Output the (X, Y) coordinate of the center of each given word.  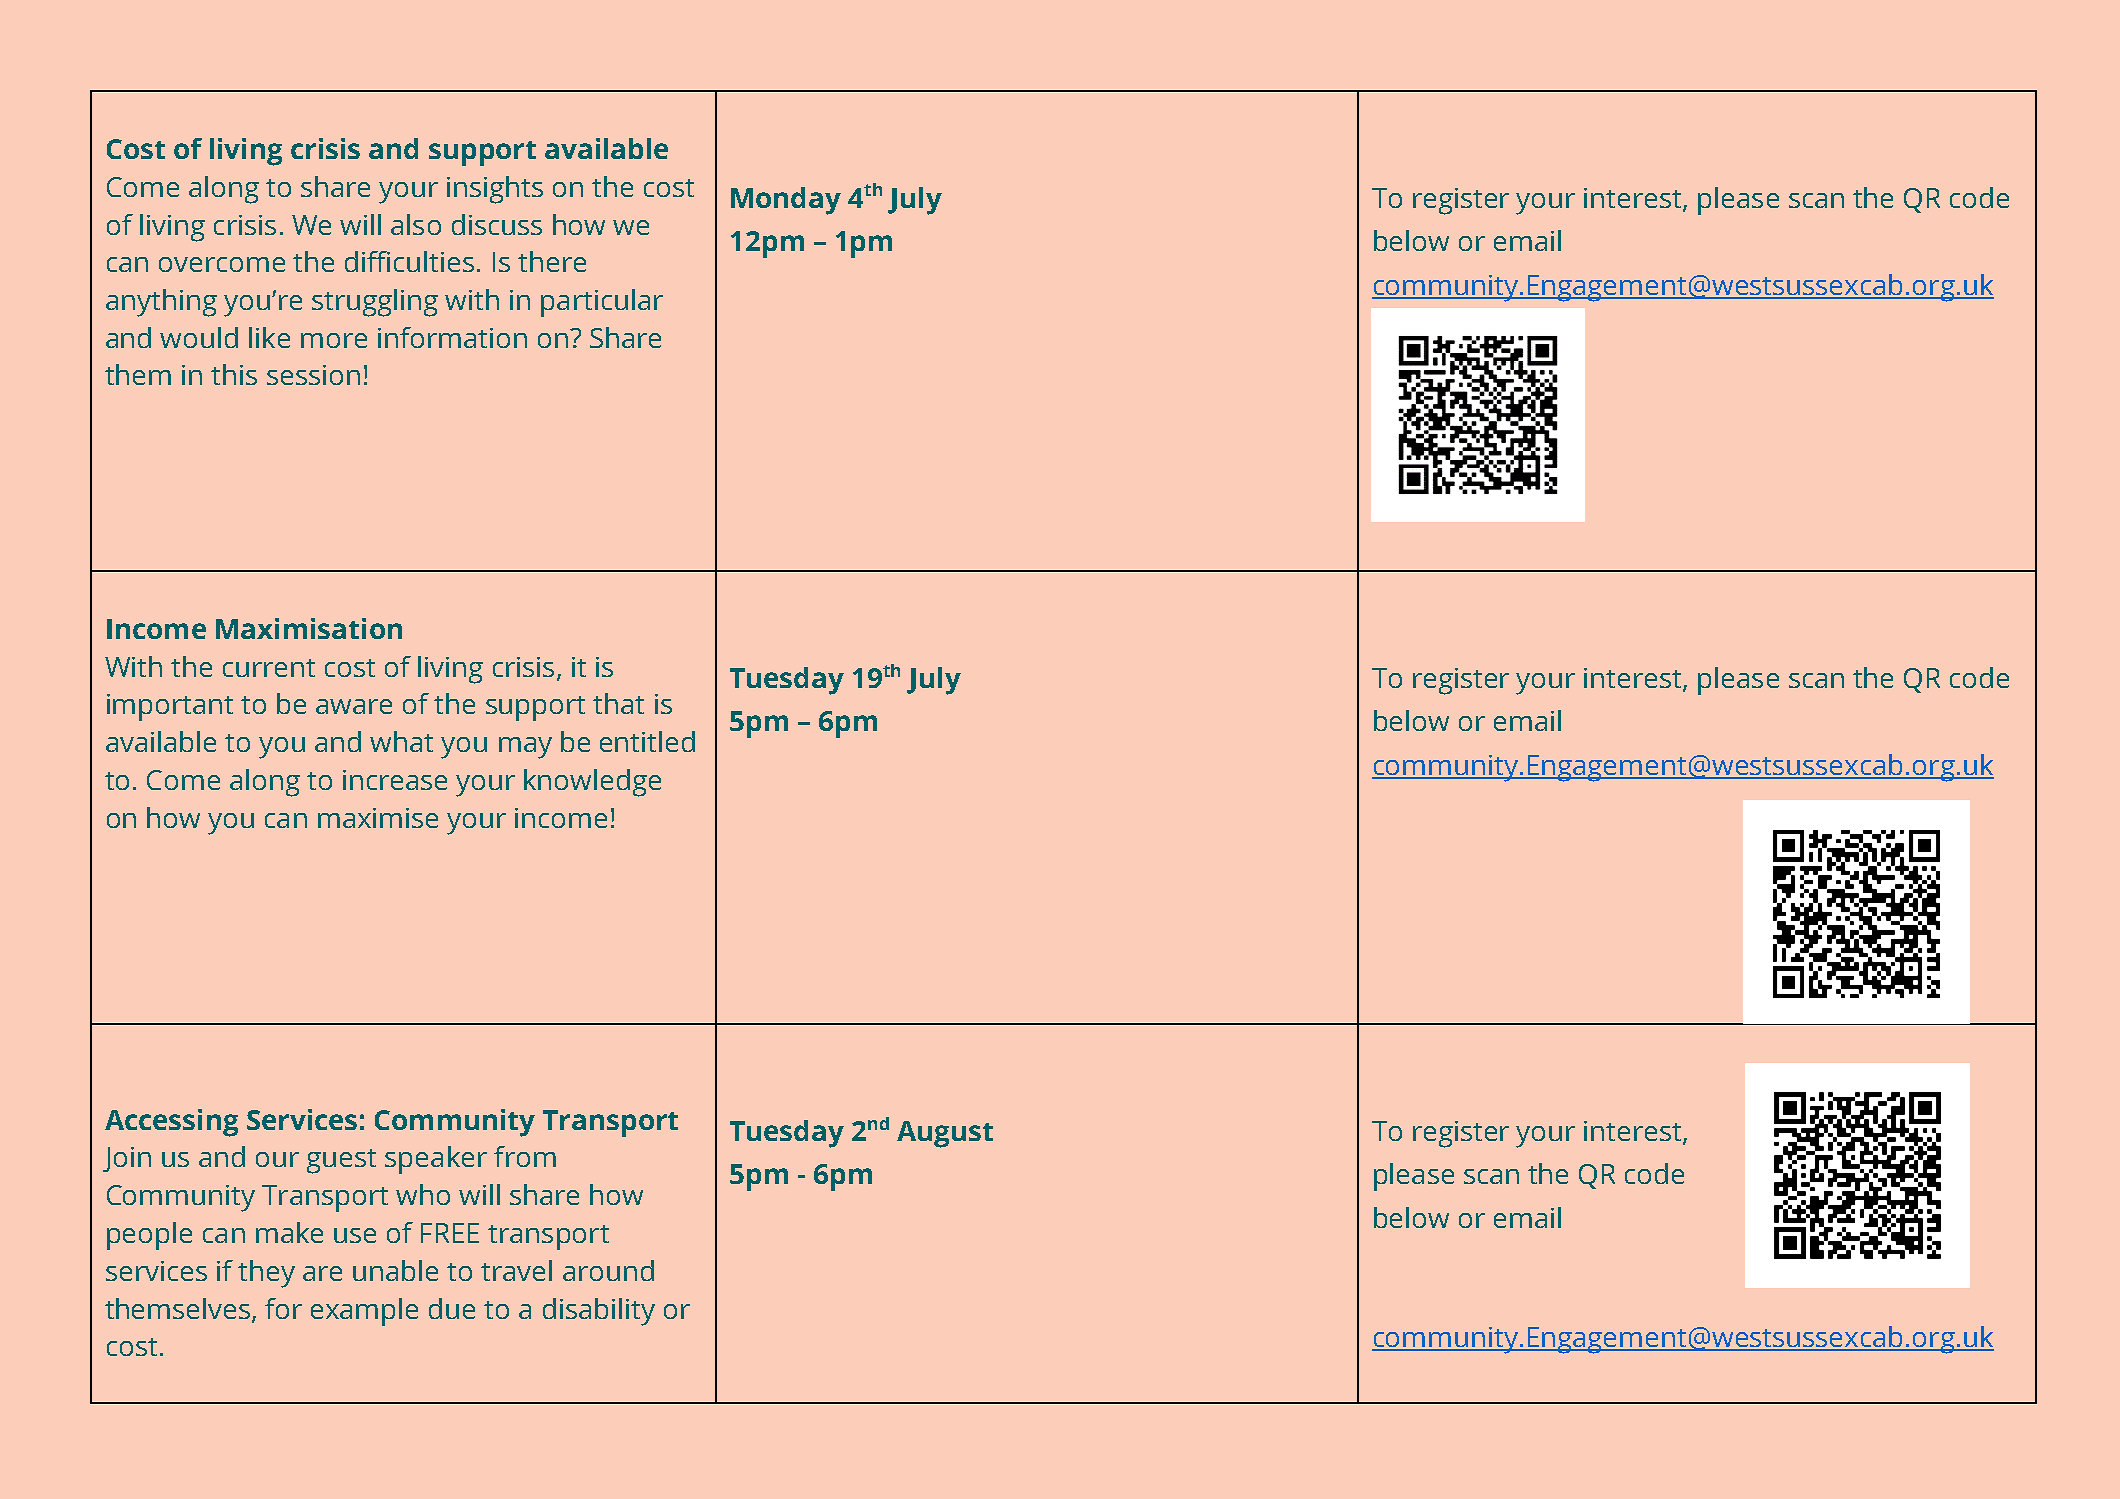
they (266, 1274)
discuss (497, 224)
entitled (647, 741)
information (452, 337)
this (234, 374)
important (170, 707)
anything (161, 303)
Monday (786, 201)
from (525, 1156)
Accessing (171, 1123)
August (945, 1134)
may (525, 748)
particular (602, 303)
